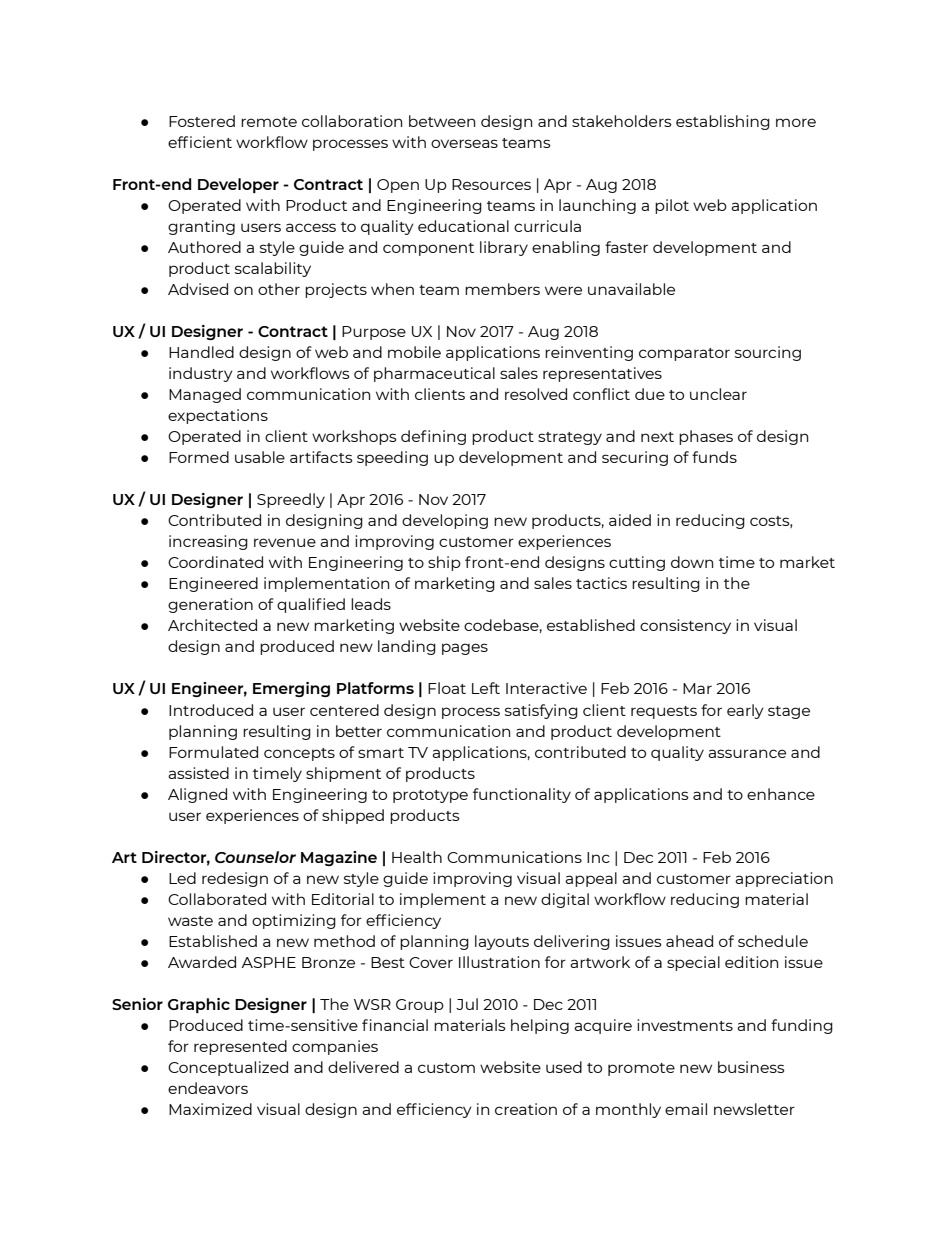 This image has height=1233, width=952. I want to click on establishing, so click(723, 122).
